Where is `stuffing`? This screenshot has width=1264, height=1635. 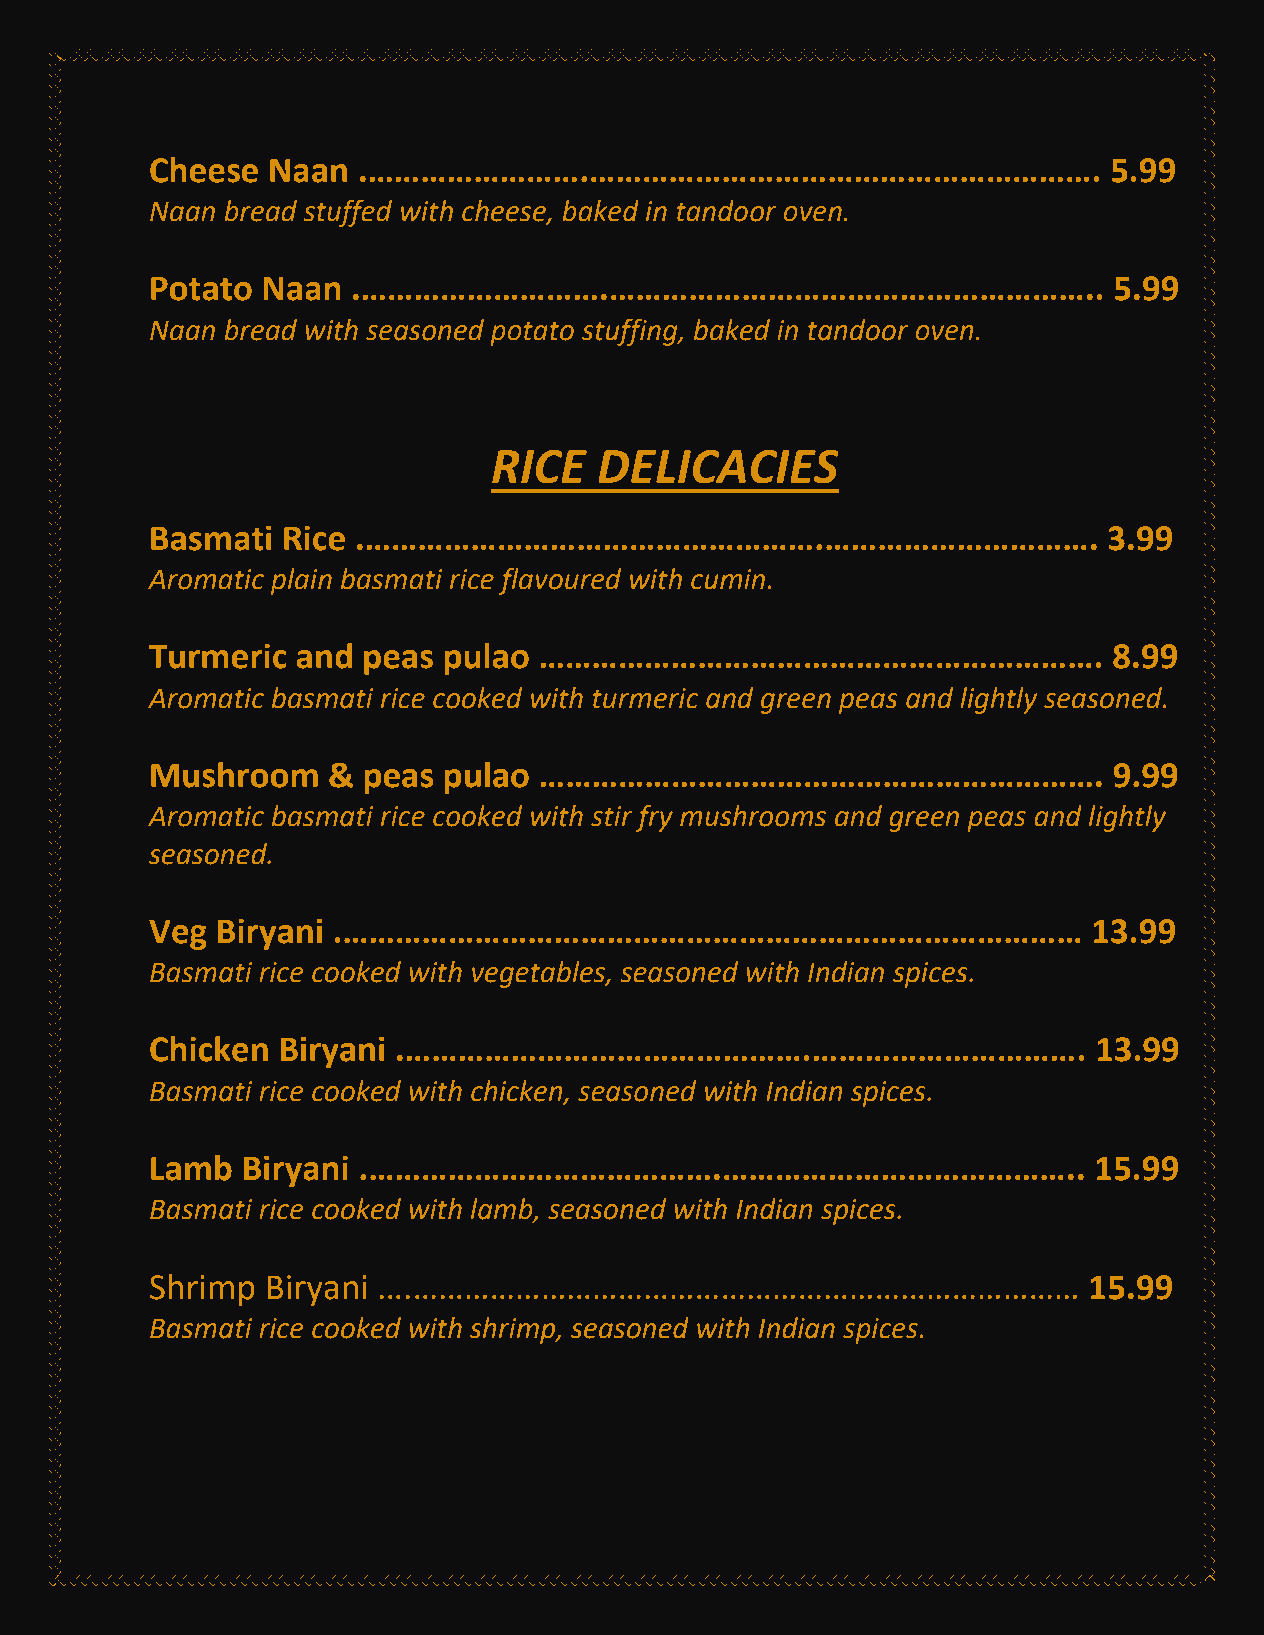 stuffing is located at coordinates (631, 332).
